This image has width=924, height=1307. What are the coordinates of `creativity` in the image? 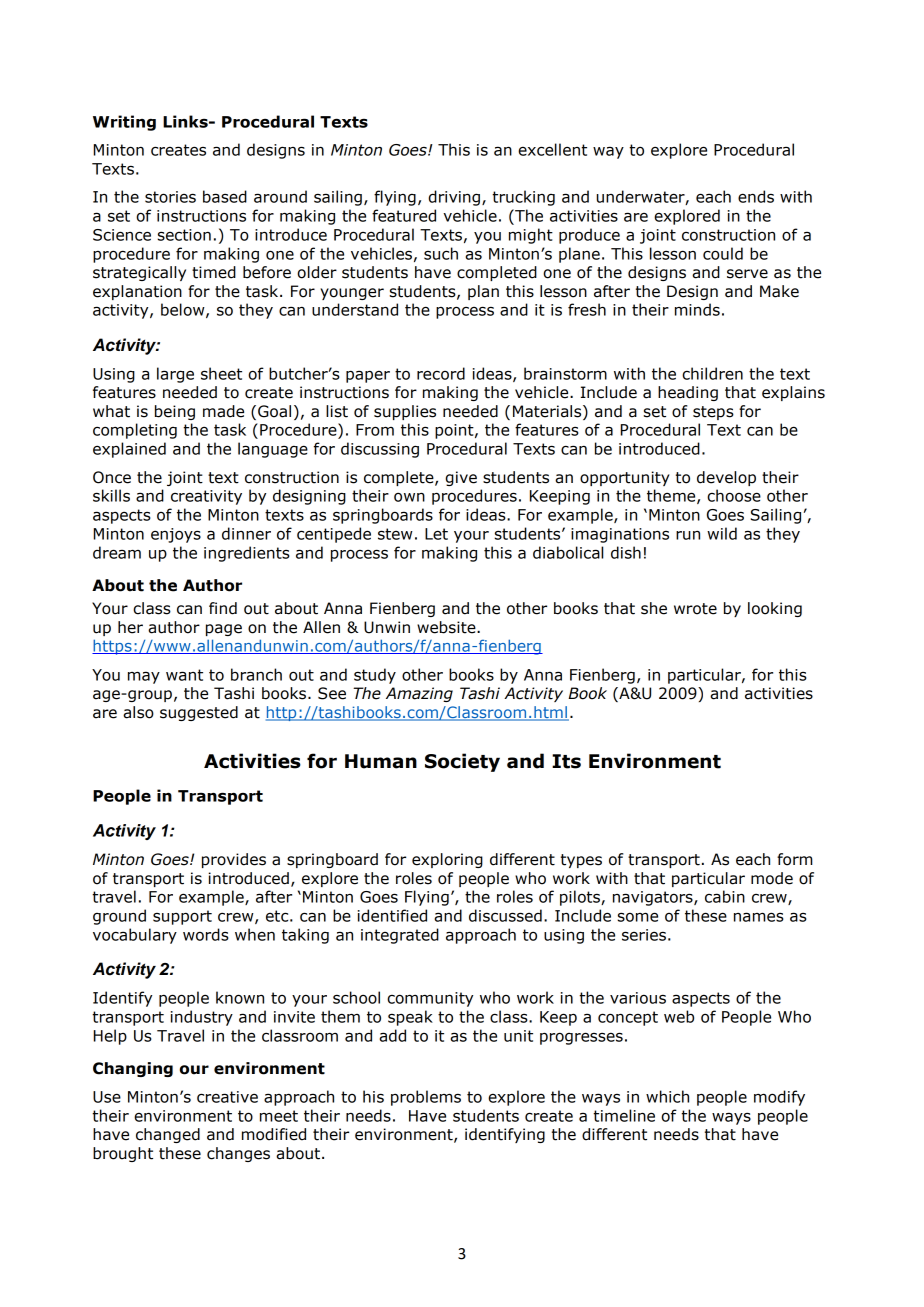 It's located at (206, 497).
